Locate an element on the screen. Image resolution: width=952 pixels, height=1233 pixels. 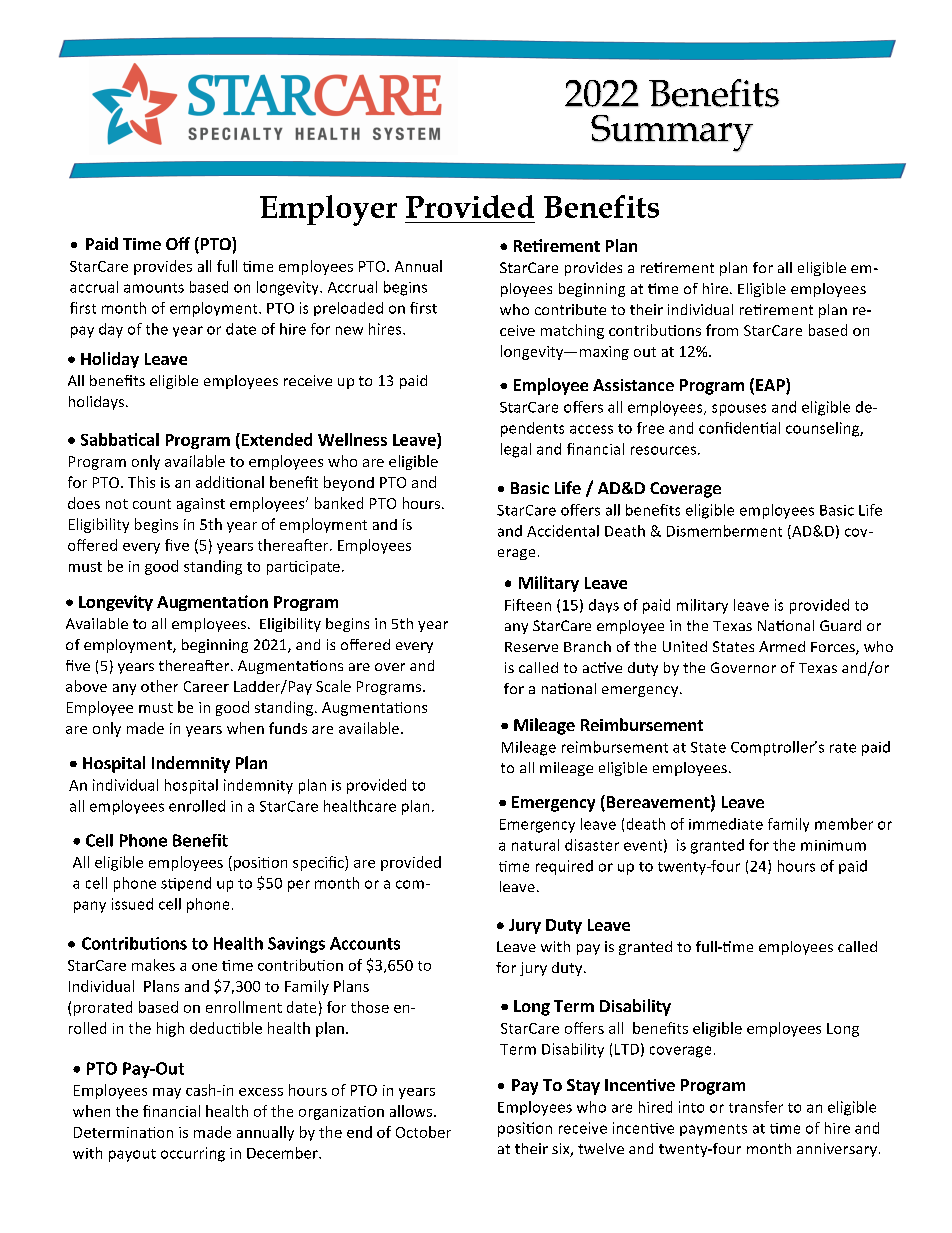
legal is located at coordinates (516, 450).
